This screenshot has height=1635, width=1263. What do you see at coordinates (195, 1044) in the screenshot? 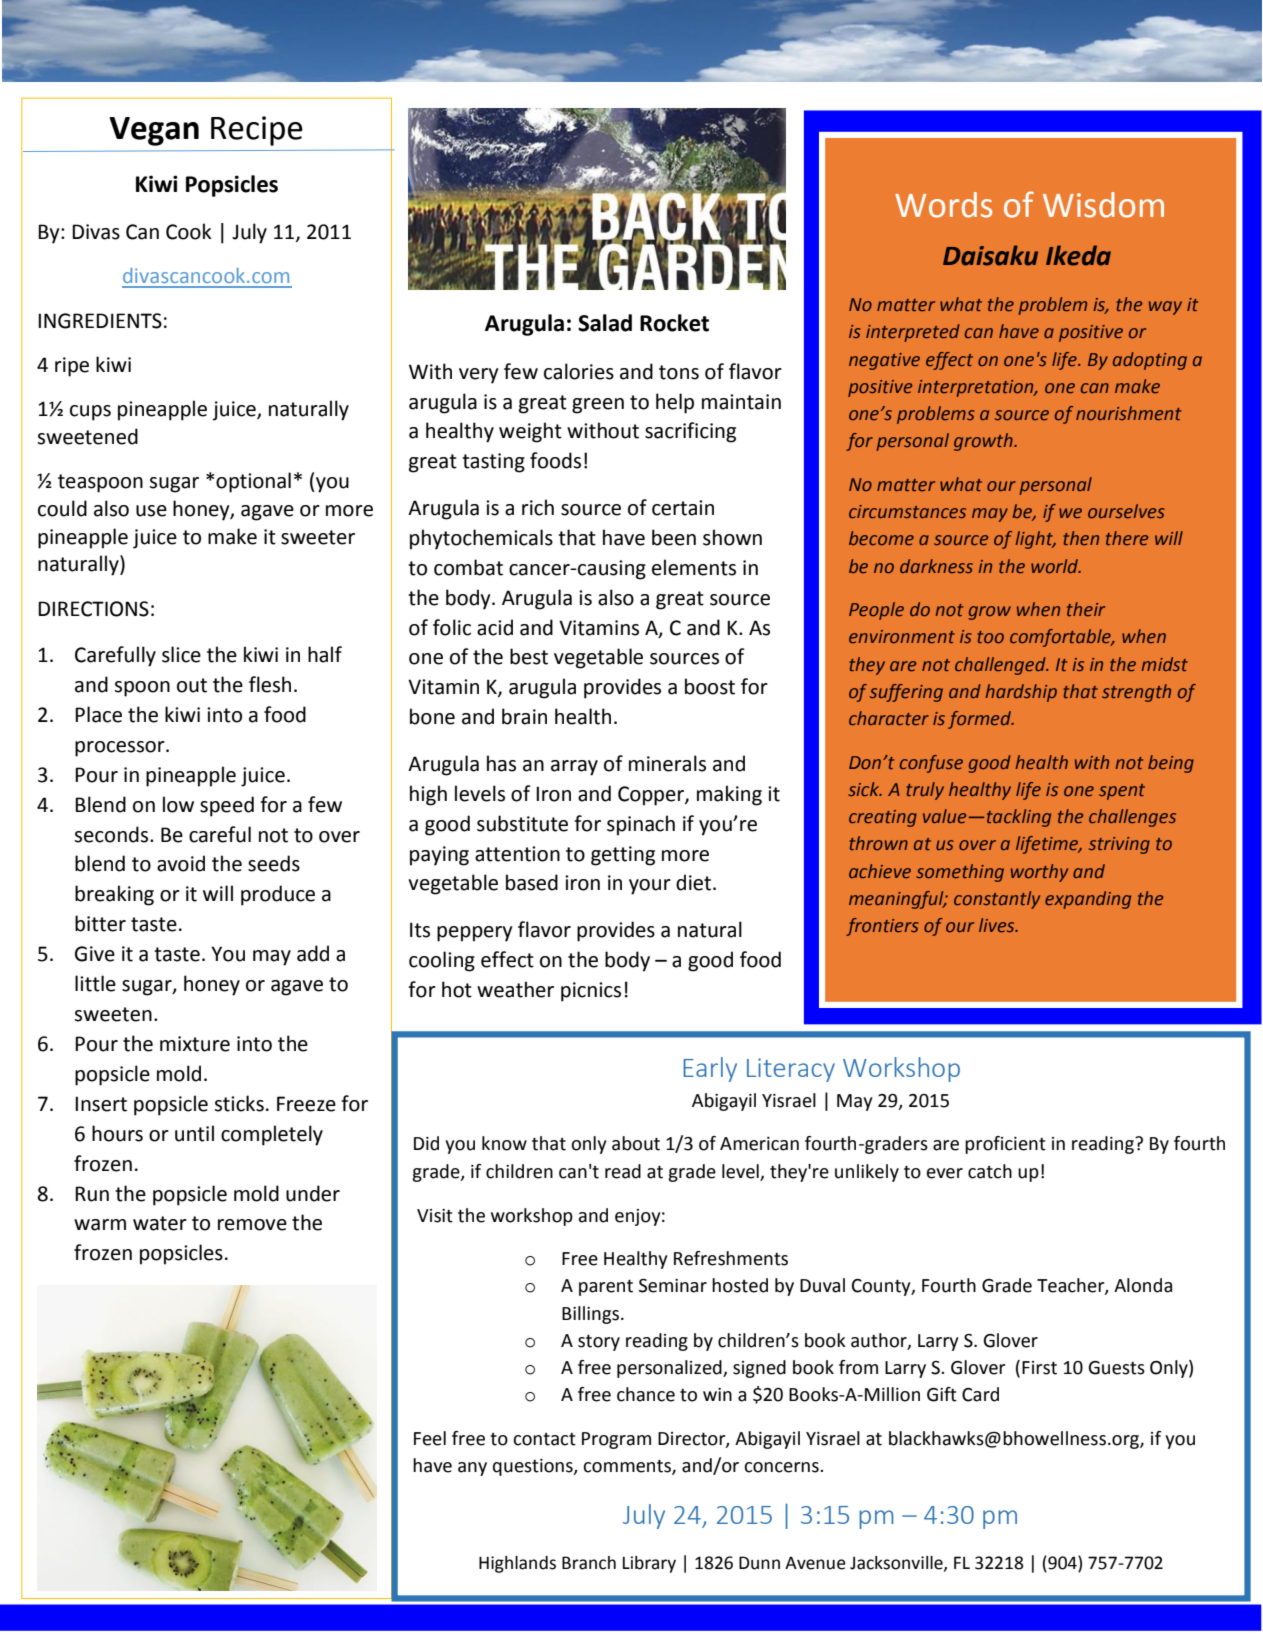
I see `mixture` at bounding box center [195, 1044].
